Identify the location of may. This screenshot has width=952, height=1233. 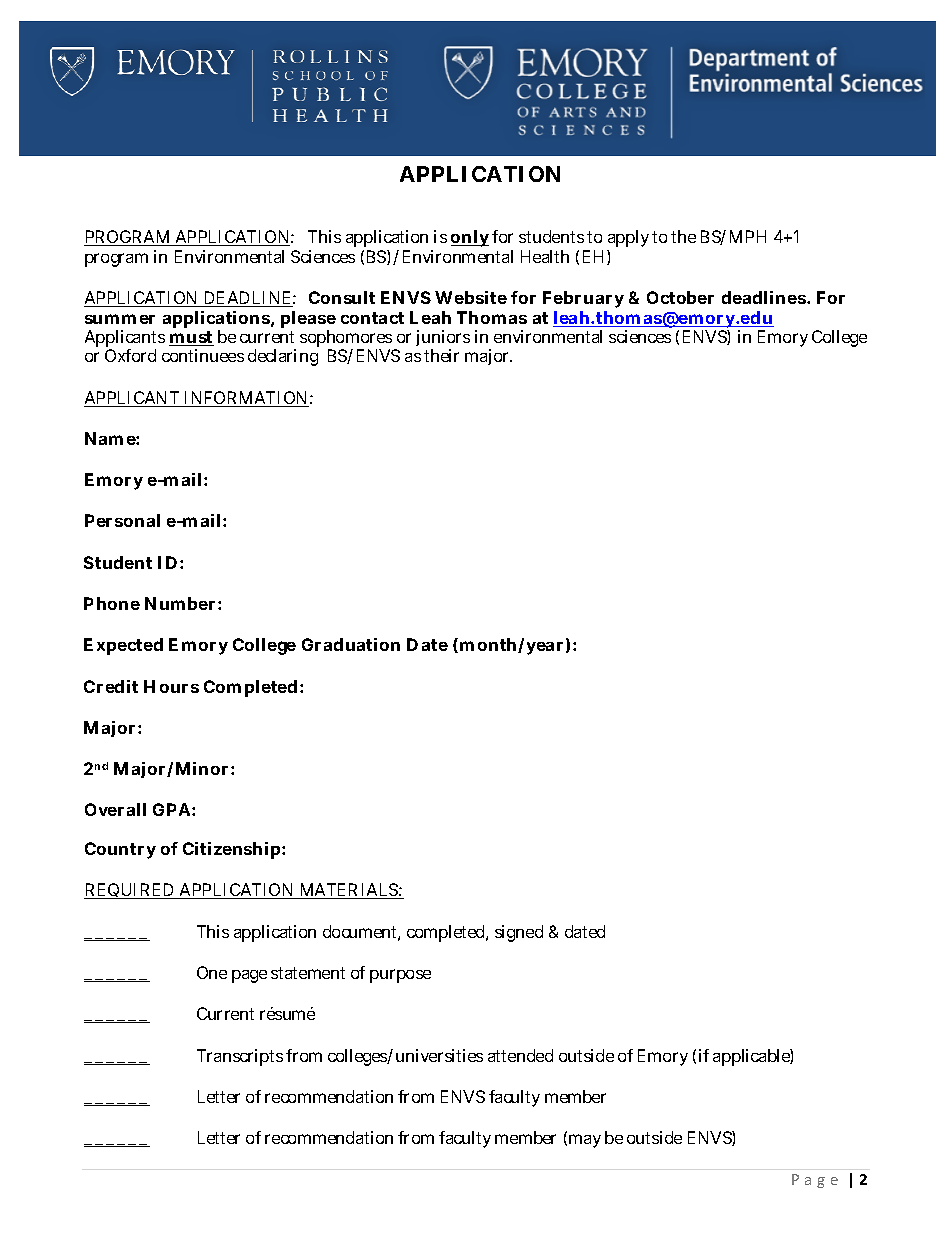
(585, 1141).
